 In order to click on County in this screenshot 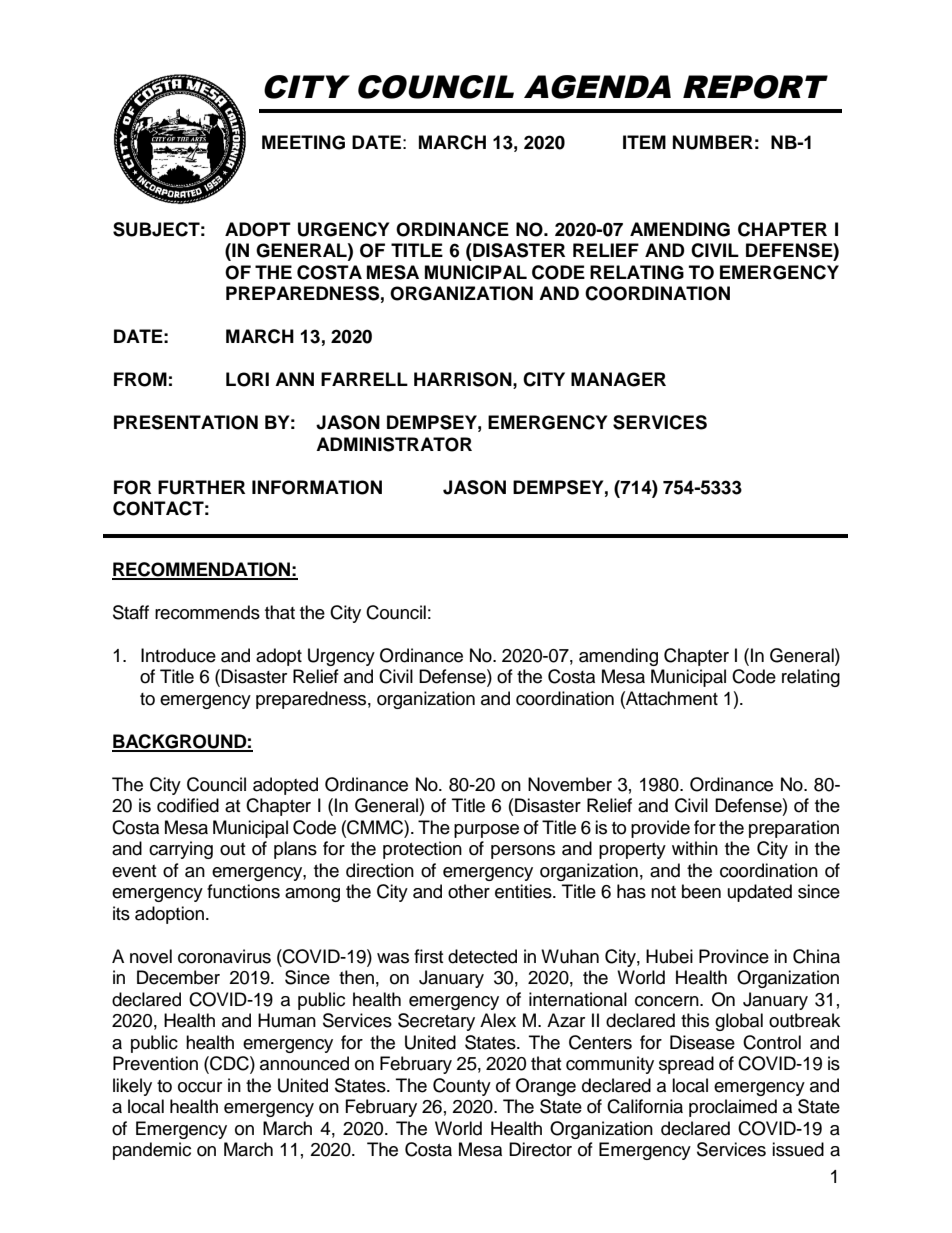, I will do `click(462, 1087)`.
